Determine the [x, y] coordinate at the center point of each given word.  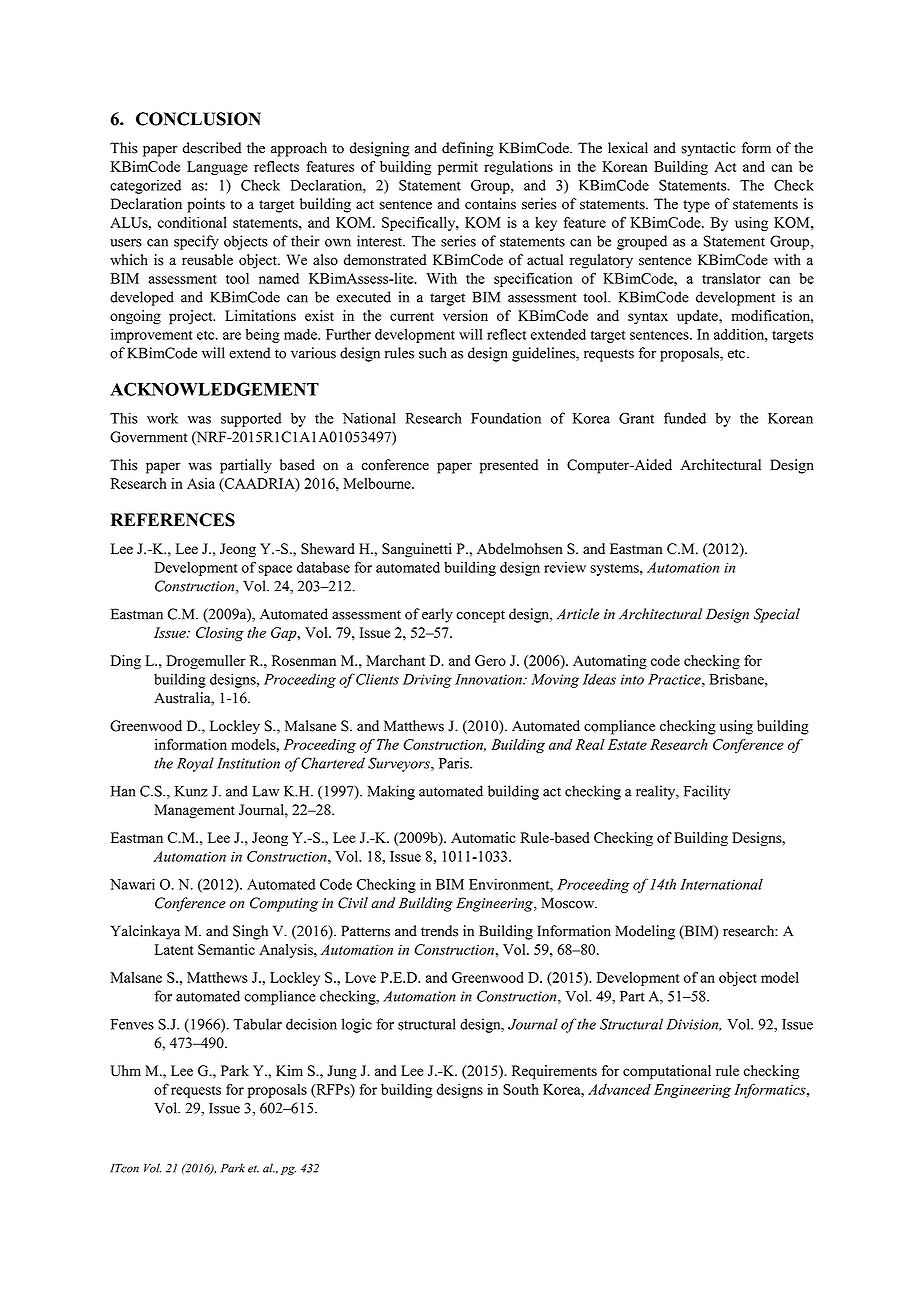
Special [777, 615]
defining [468, 149]
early [437, 615]
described [212, 148]
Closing [220, 634]
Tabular [257, 1024]
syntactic [708, 149]
